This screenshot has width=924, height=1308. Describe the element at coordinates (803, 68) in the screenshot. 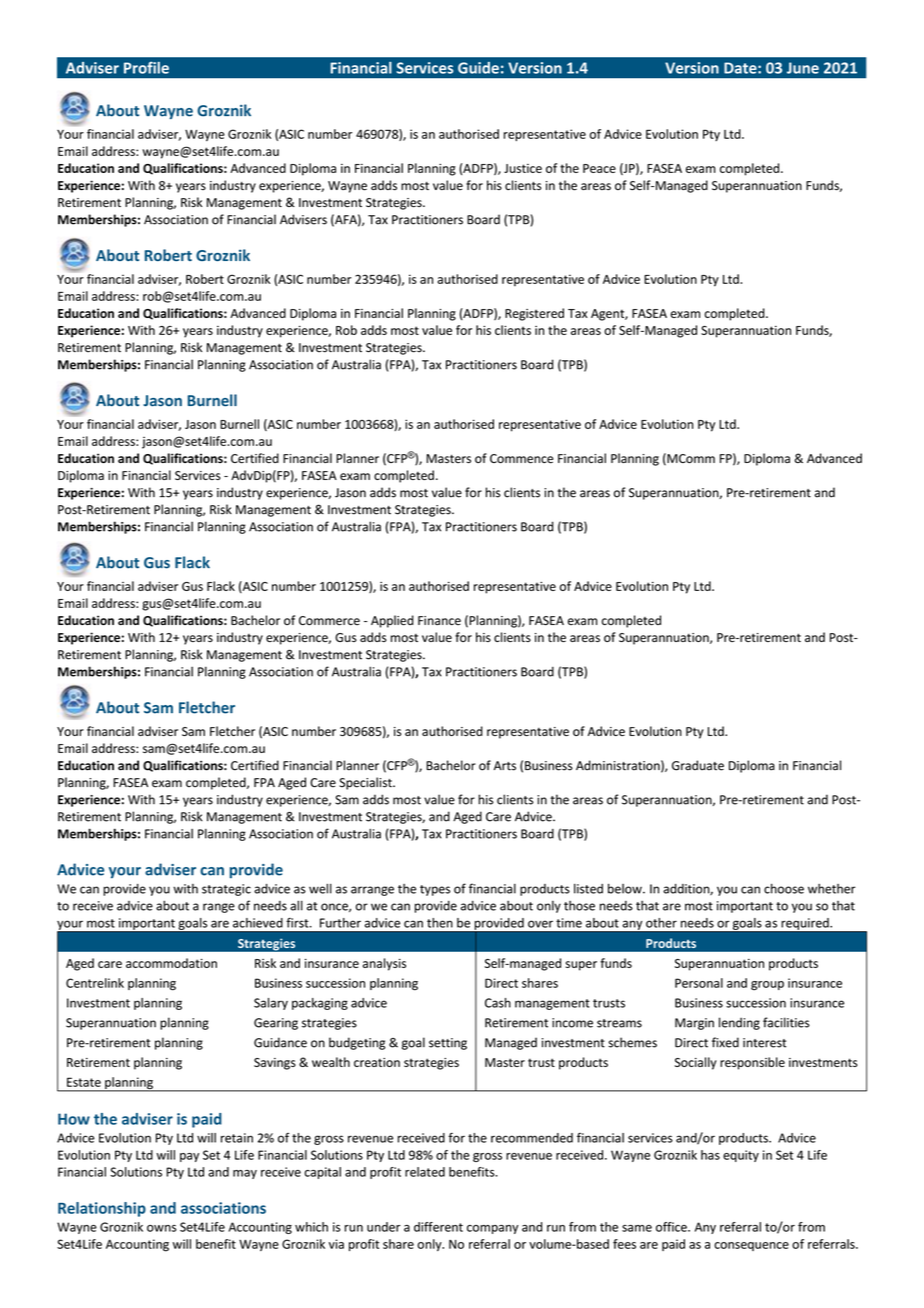

I see `June` at that location.
